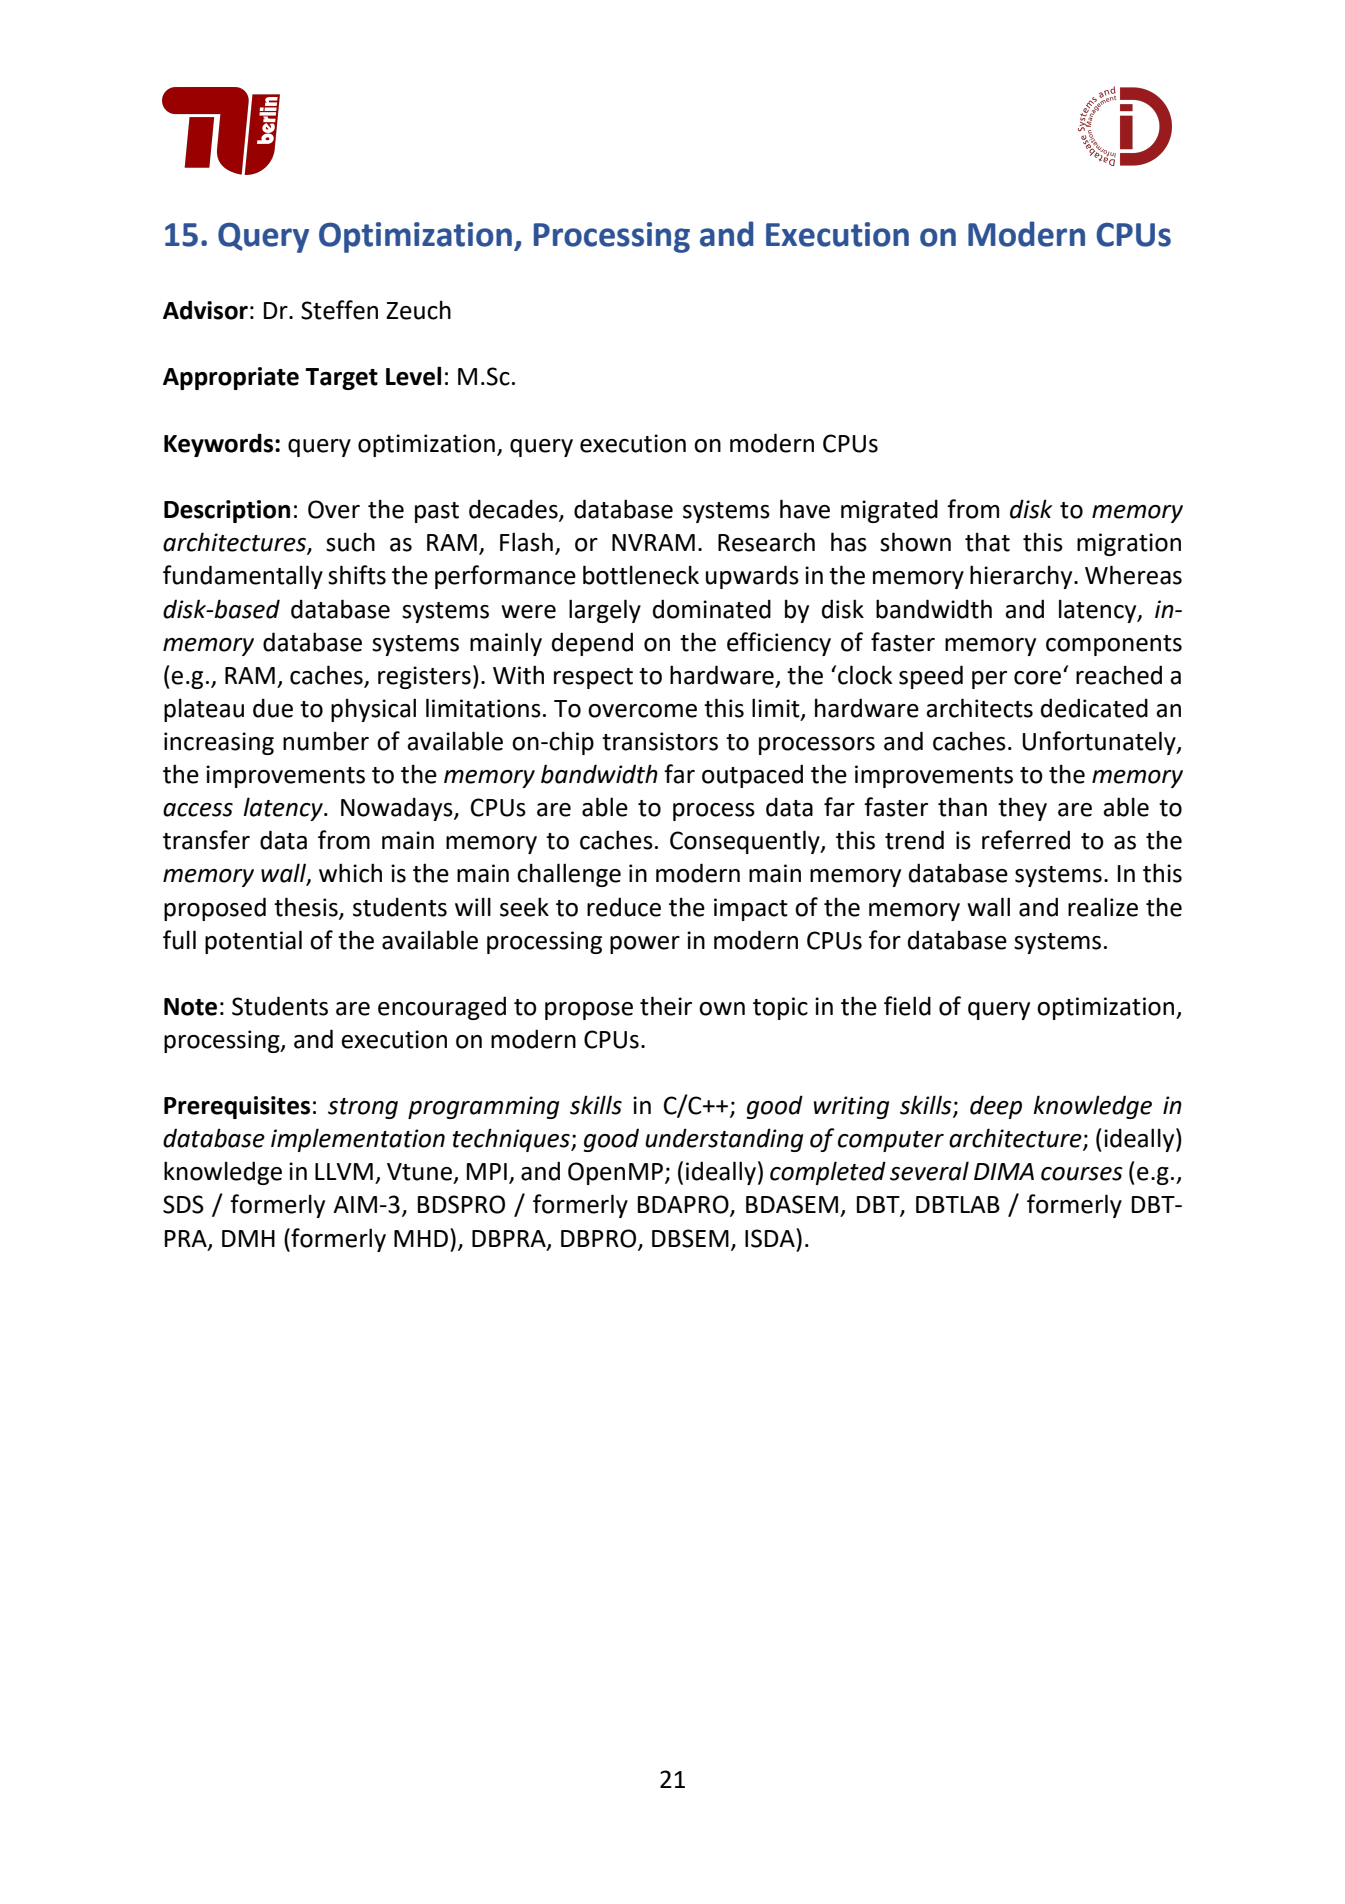  Describe the element at coordinates (724, 1140) in the screenshot. I see `understanding` at that location.
